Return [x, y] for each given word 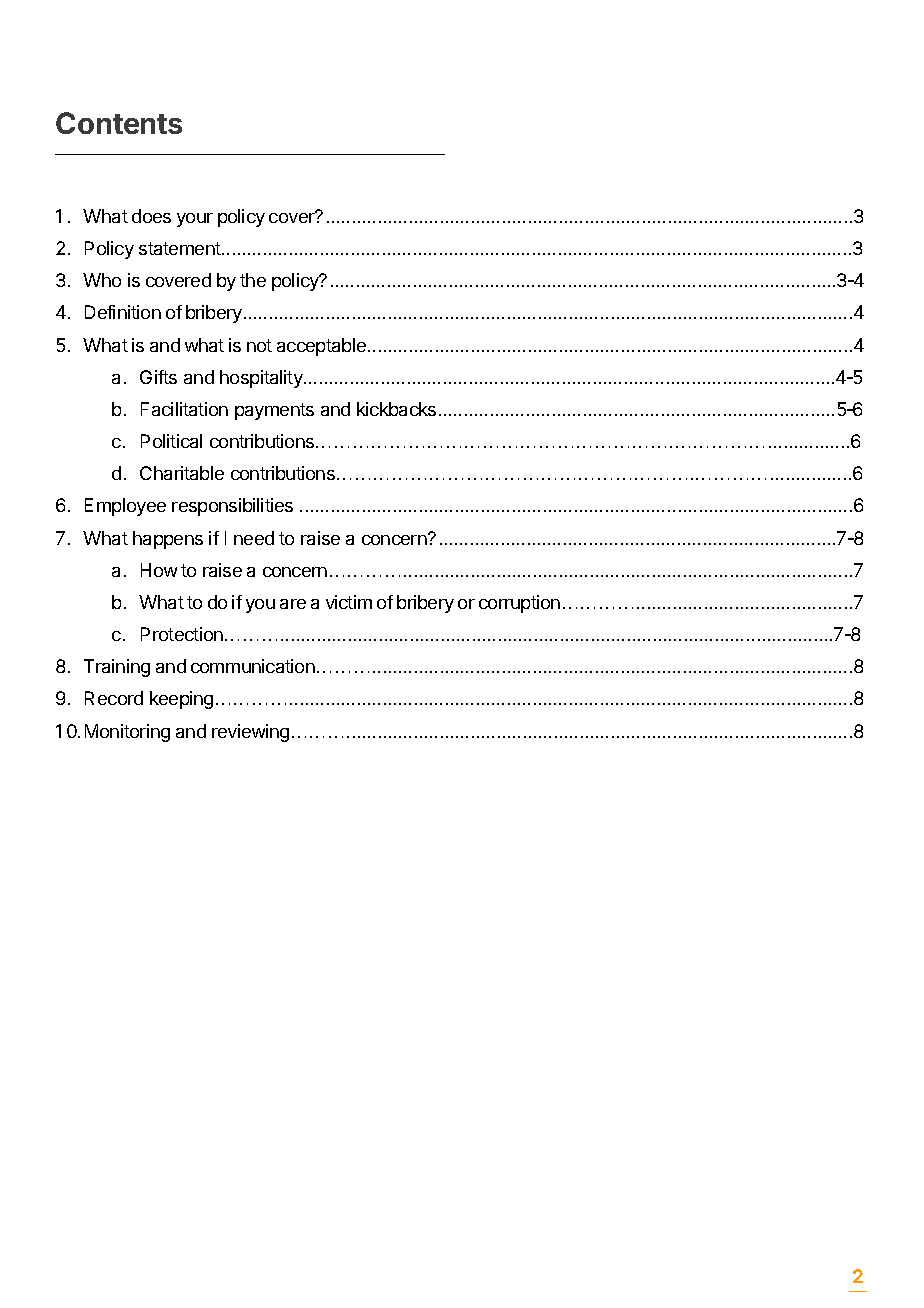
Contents [119, 123]
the [253, 280]
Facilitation [184, 409]
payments [274, 411]
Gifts [158, 377]
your [195, 220]
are [293, 604]
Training [117, 668]
